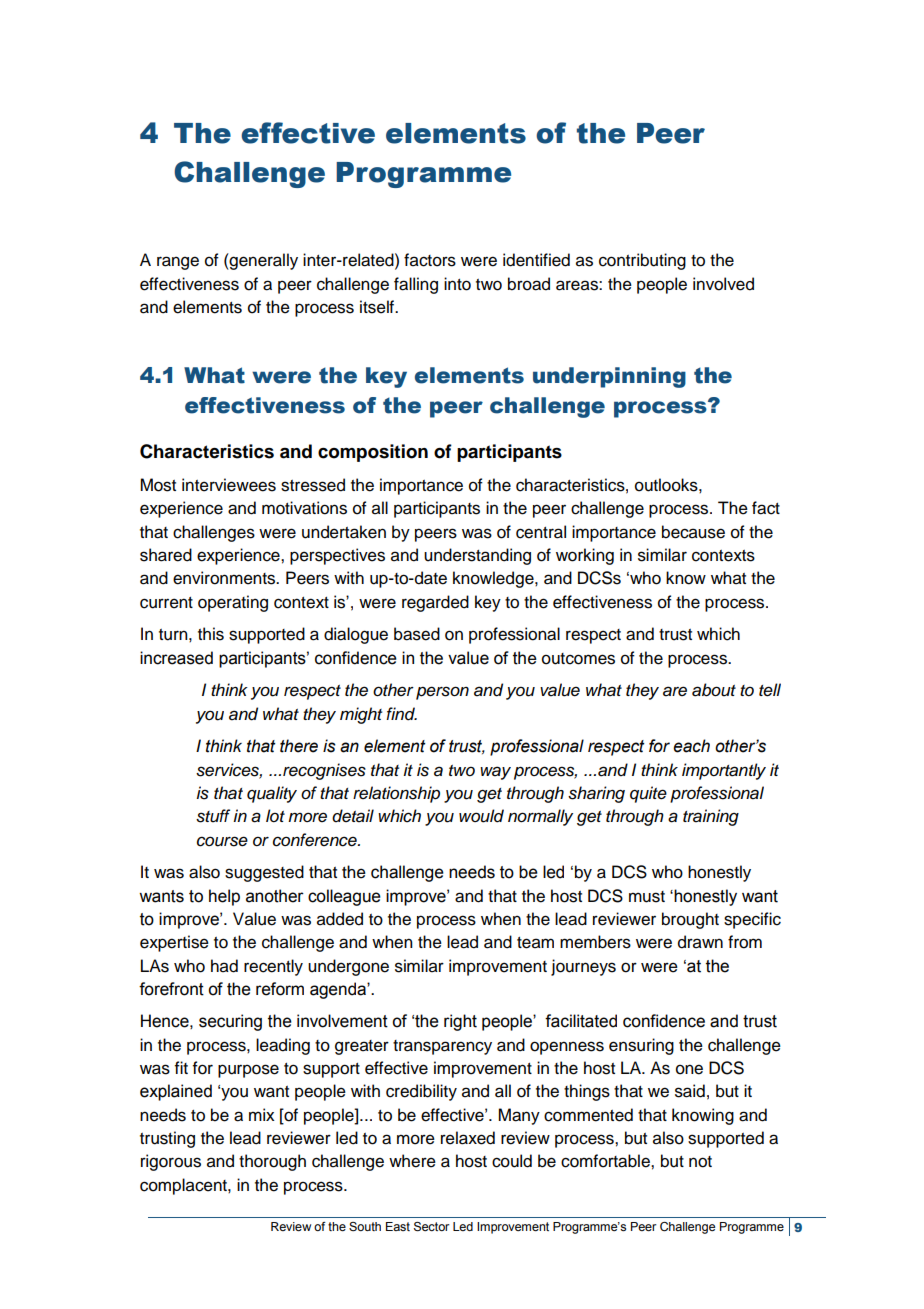 The width and height of the screenshot is (924, 1309). Describe the element at coordinates (178, 263) in the screenshot. I see `range` at that location.
